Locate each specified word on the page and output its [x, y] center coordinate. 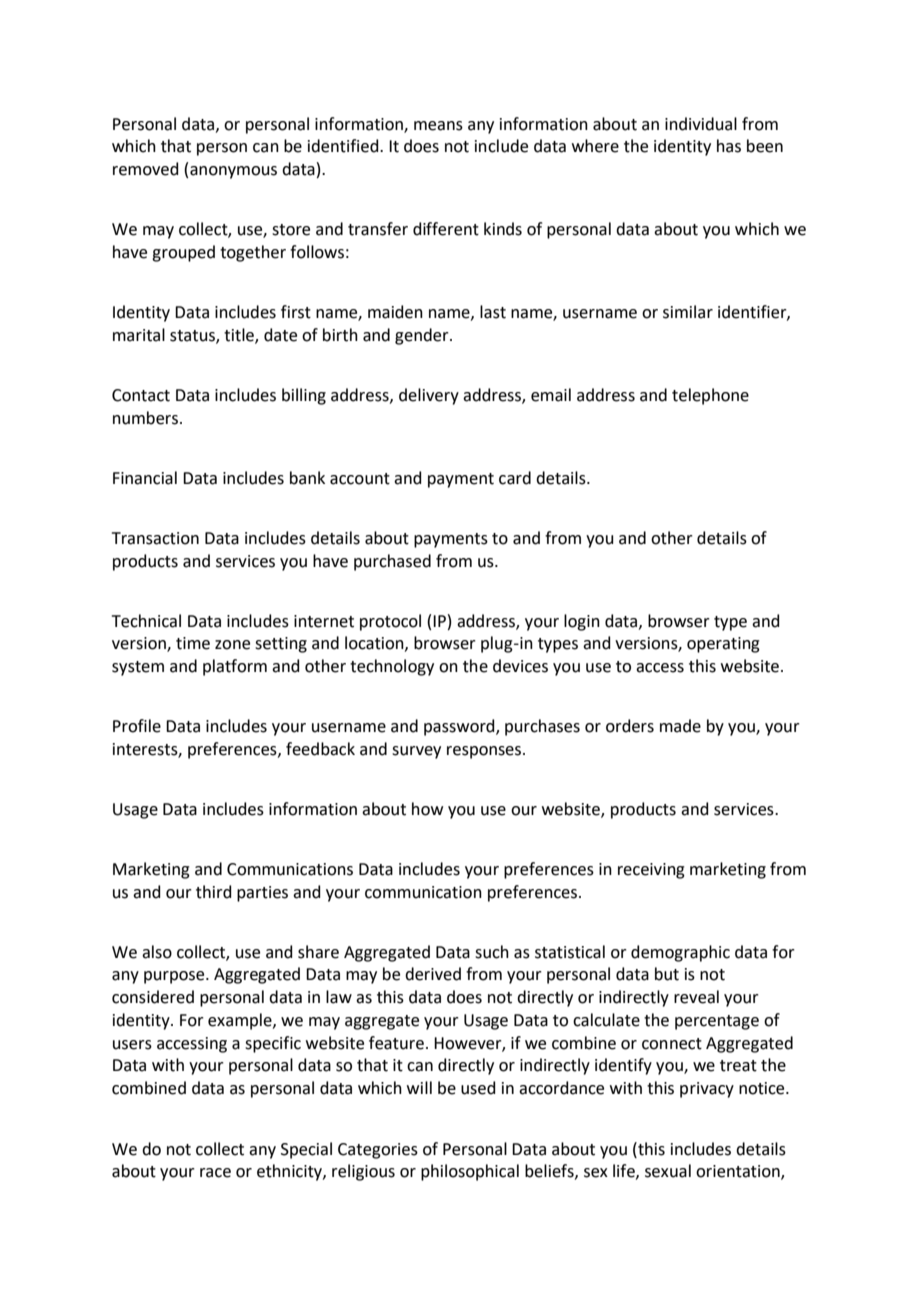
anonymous [233, 172]
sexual [668, 1171]
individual [701, 124]
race [215, 1173]
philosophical [470, 1172]
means [438, 126]
